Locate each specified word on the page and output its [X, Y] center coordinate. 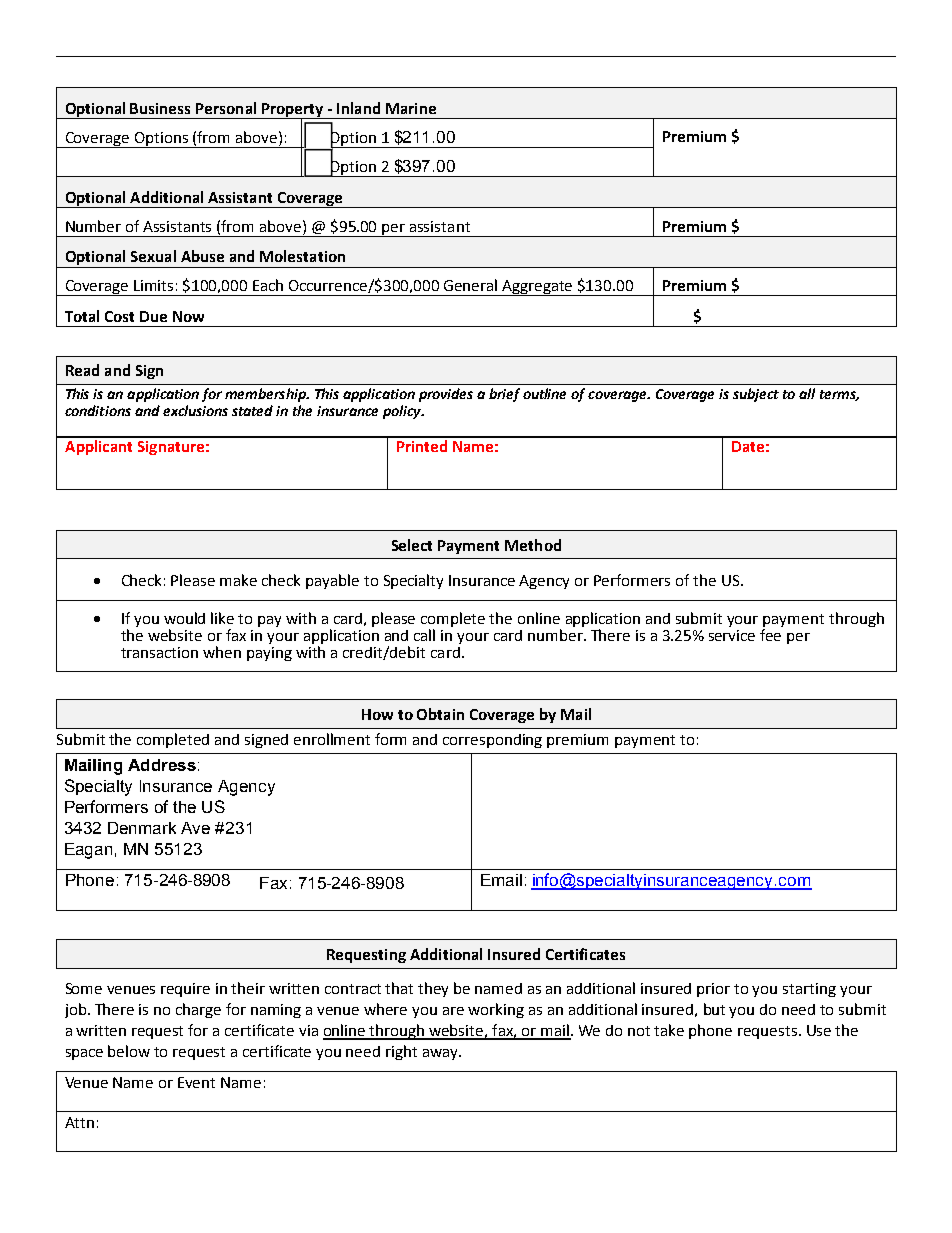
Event [196, 1082]
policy [403, 412]
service [732, 635]
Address [162, 765]
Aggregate [538, 288]
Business [160, 108]
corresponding [492, 741]
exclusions [195, 410]
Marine [411, 108]
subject [756, 395]
